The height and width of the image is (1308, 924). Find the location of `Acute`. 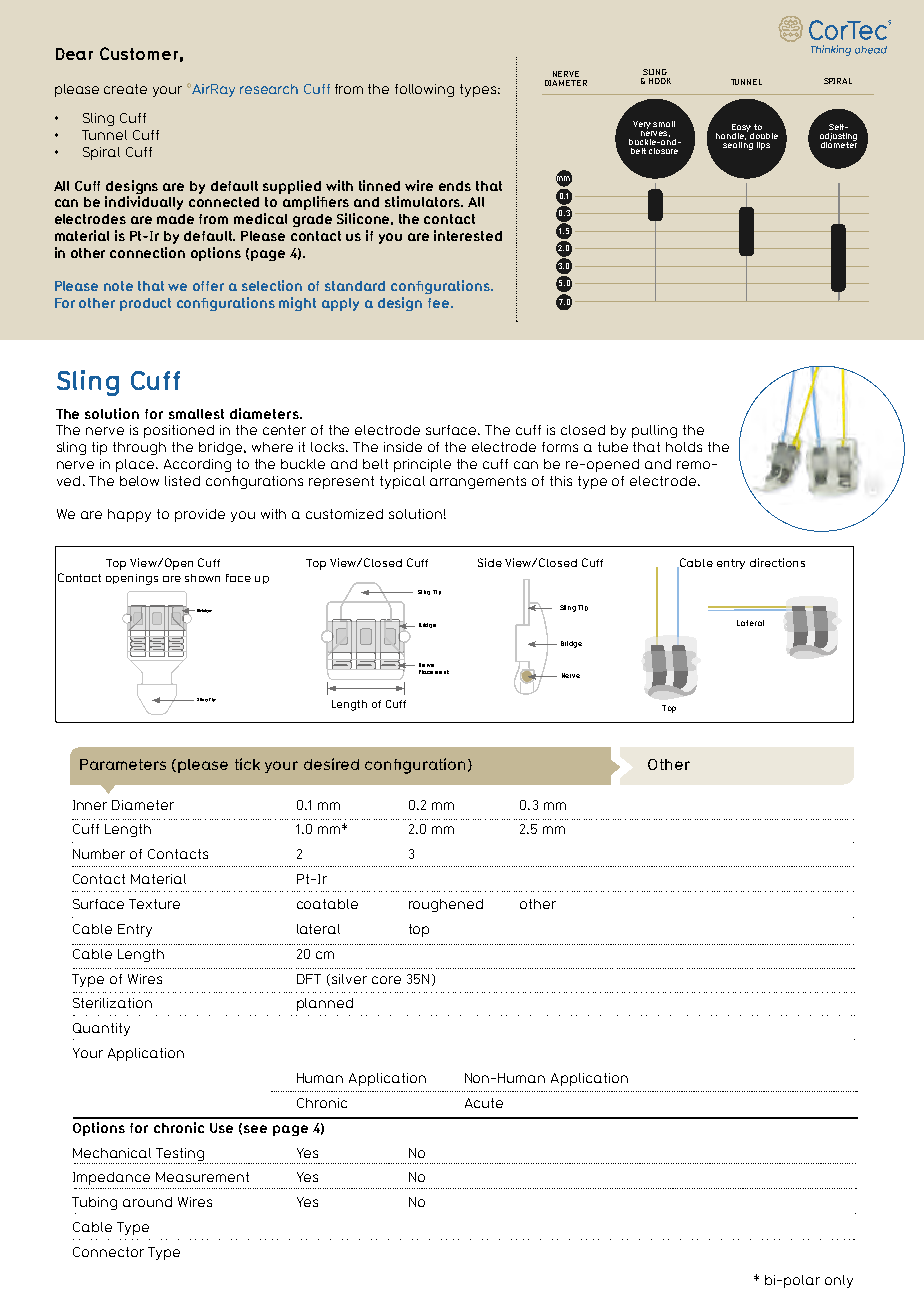

Acute is located at coordinates (484, 1103).
